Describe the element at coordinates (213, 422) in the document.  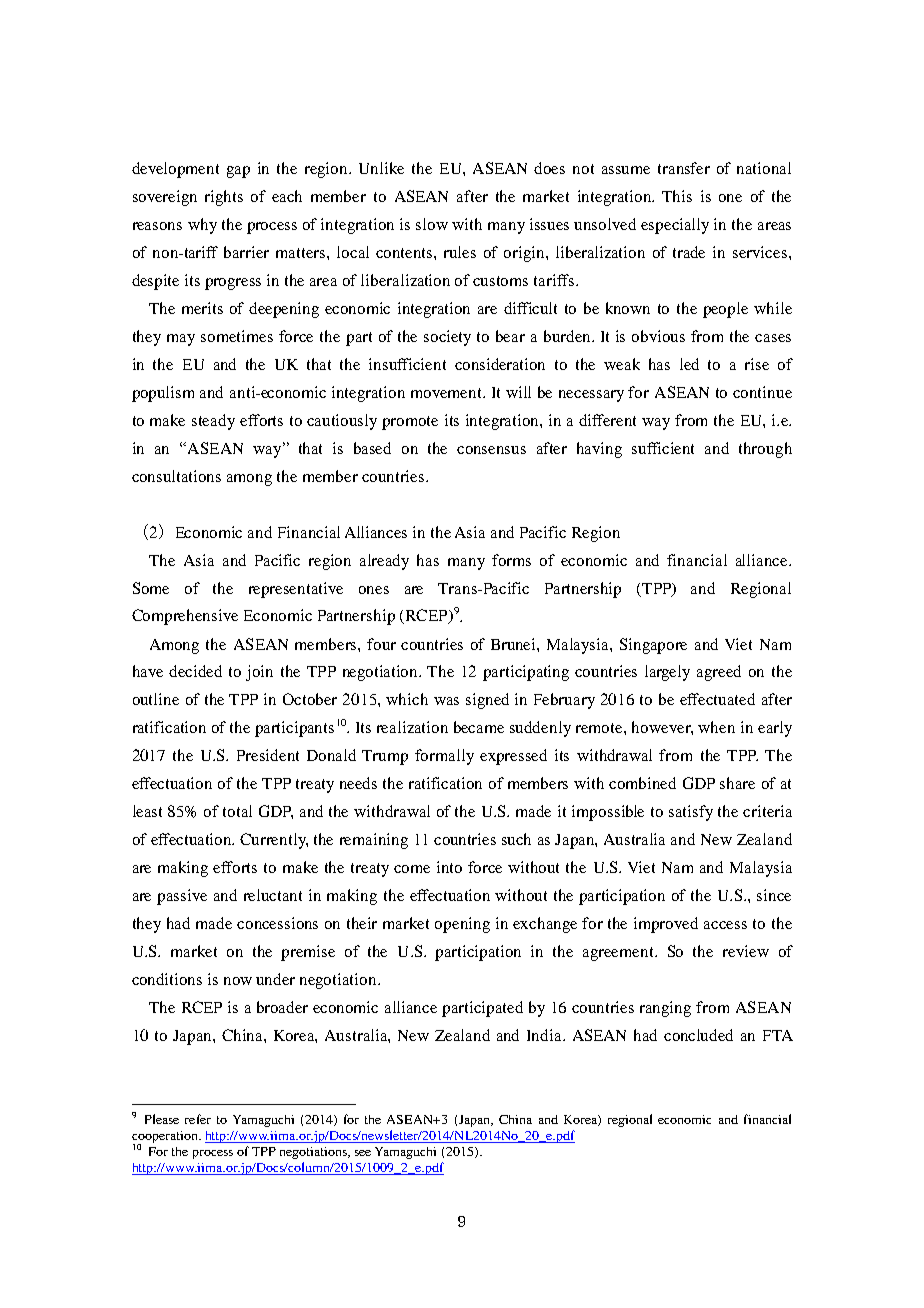
I see `steady` at that location.
